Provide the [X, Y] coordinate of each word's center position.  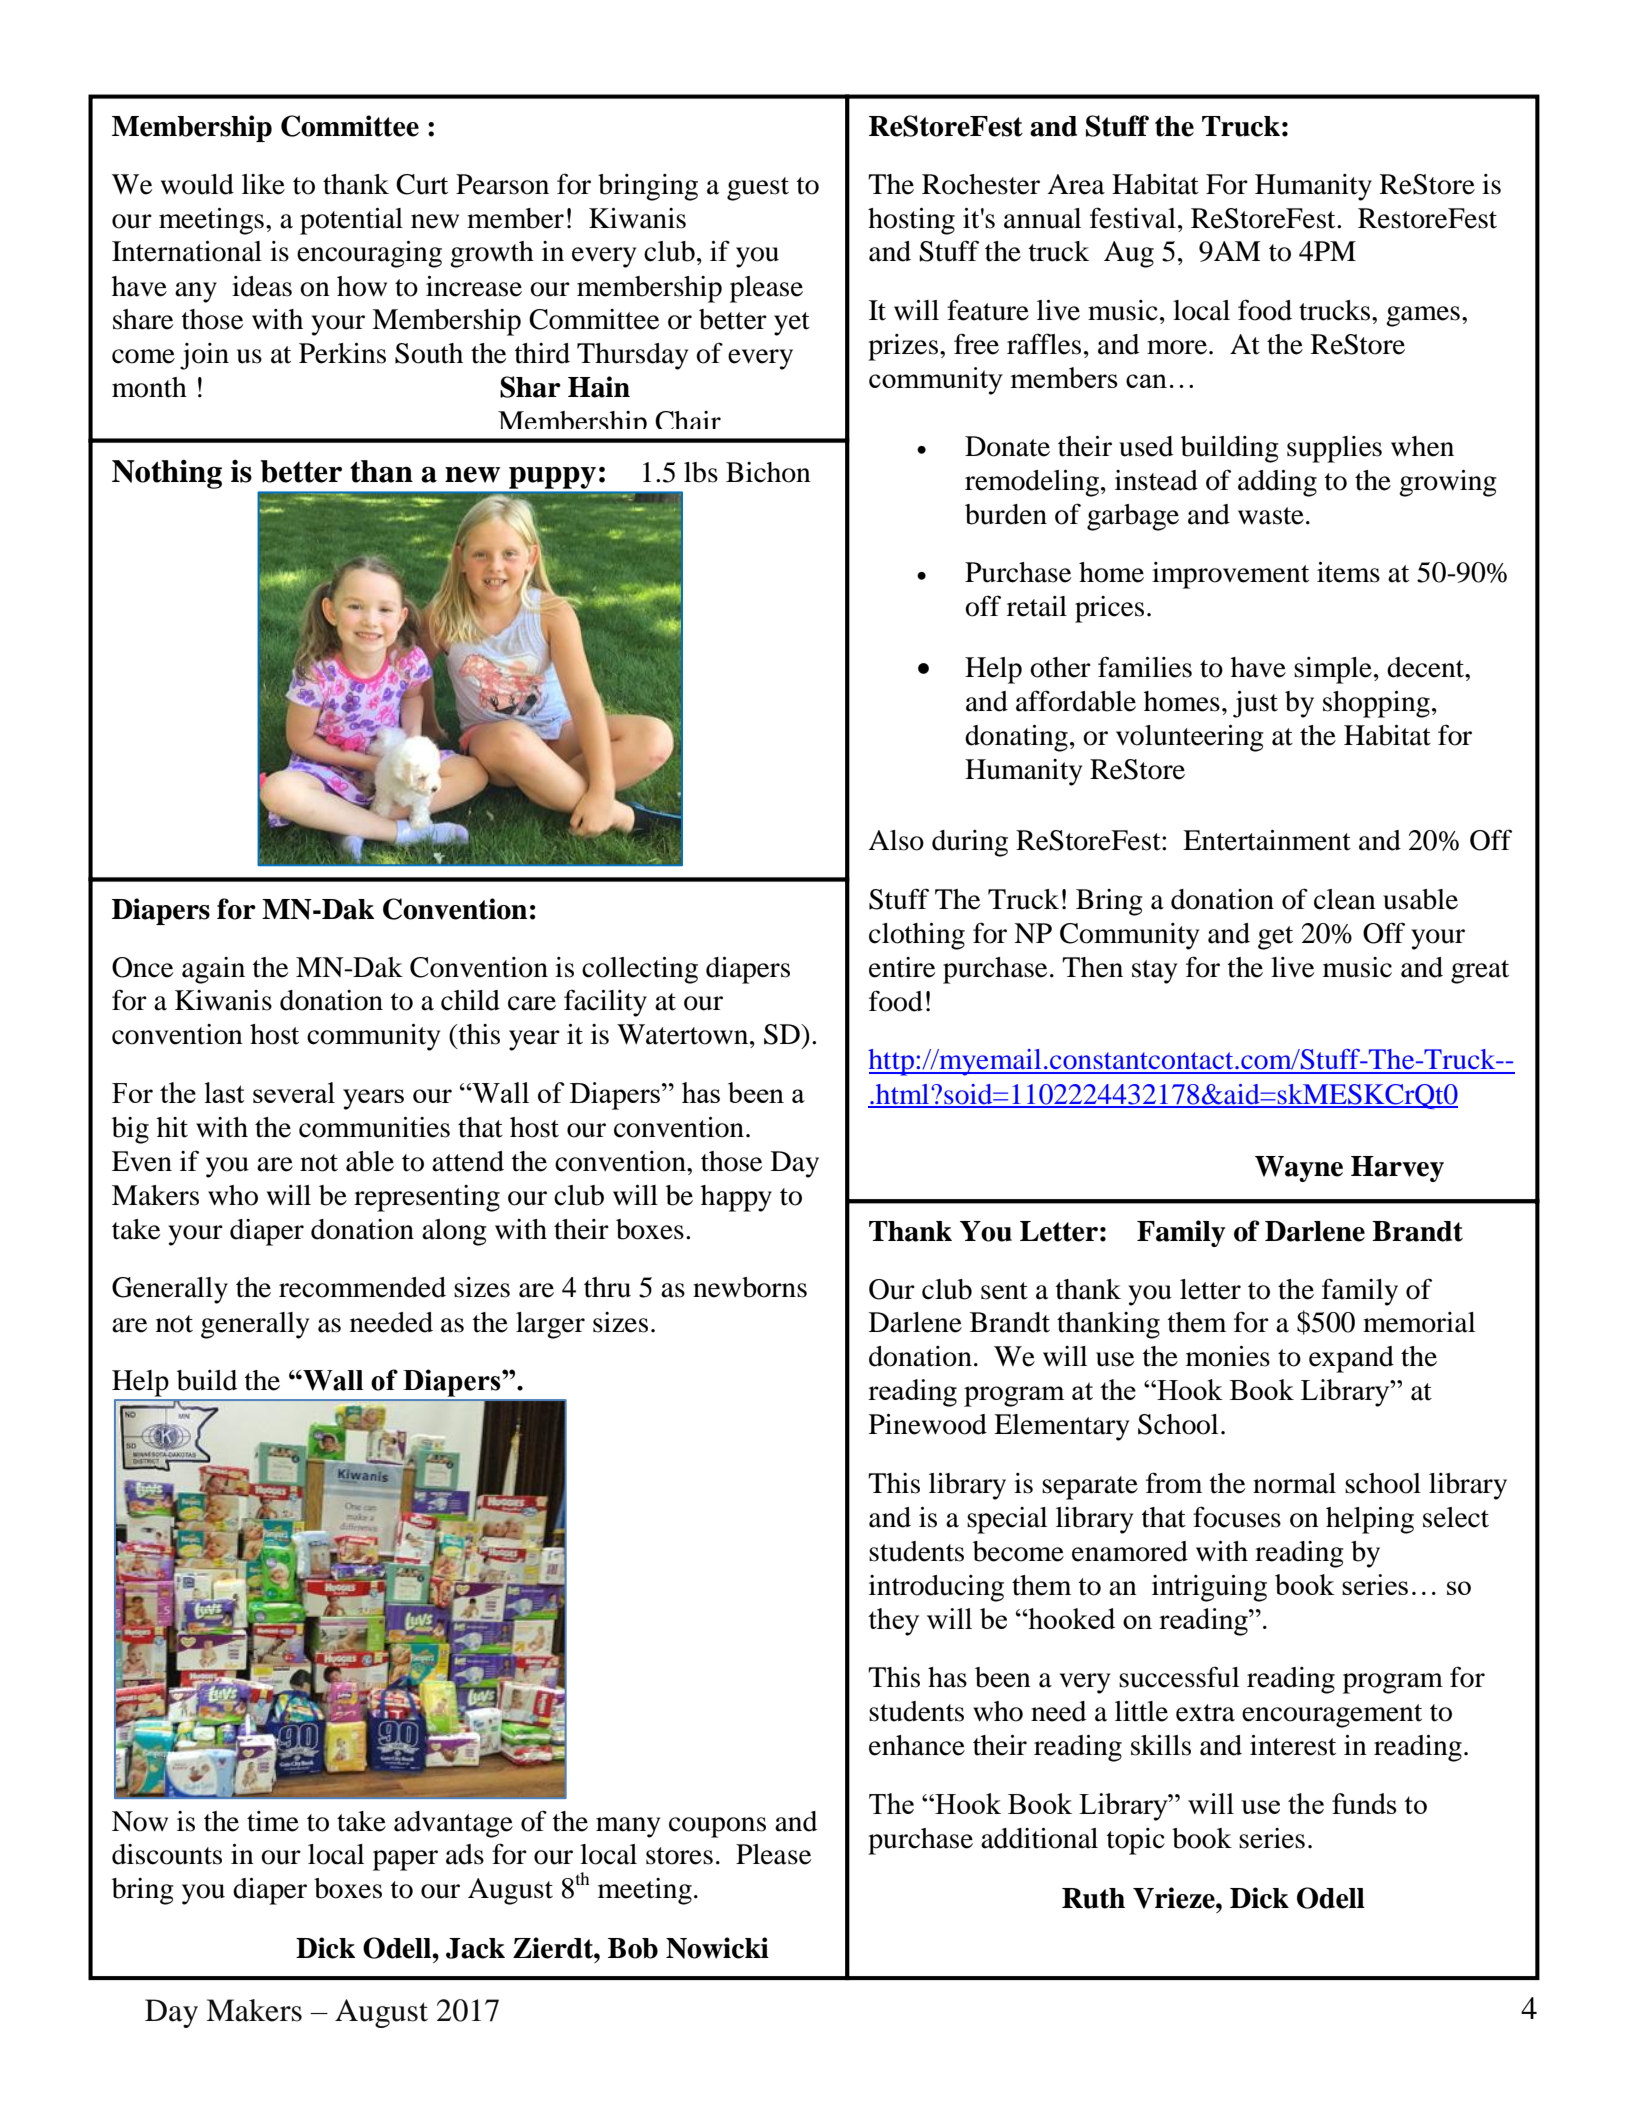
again [213, 970]
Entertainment [1267, 840]
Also [896, 840]
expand [1351, 1359]
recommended [362, 1287]
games [1423, 316]
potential [351, 221]
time [273, 1821]
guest [758, 189]
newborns [750, 1287]
